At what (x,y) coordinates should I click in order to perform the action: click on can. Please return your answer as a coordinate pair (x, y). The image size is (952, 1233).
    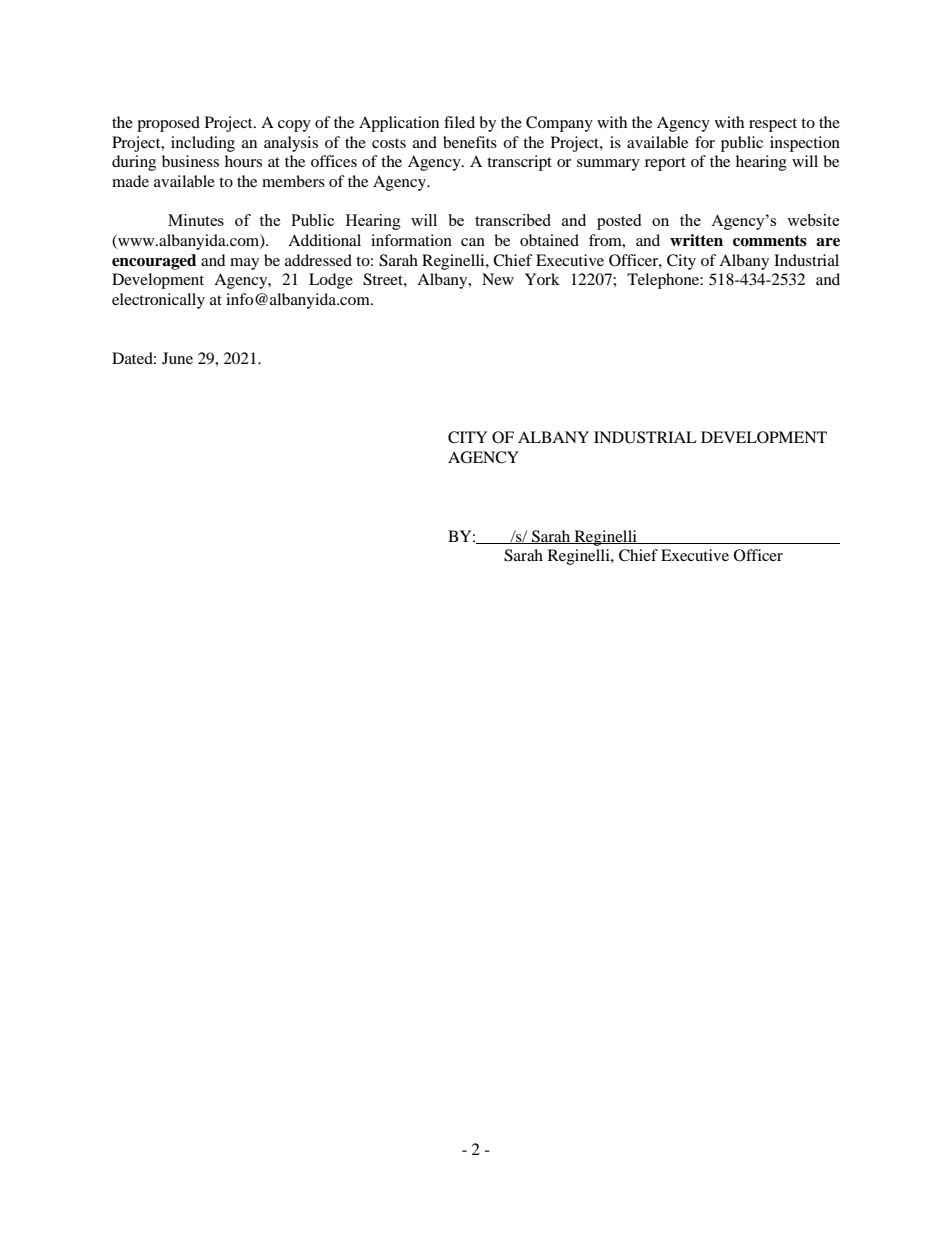
    Looking at the image, I should click on (473, 242).
